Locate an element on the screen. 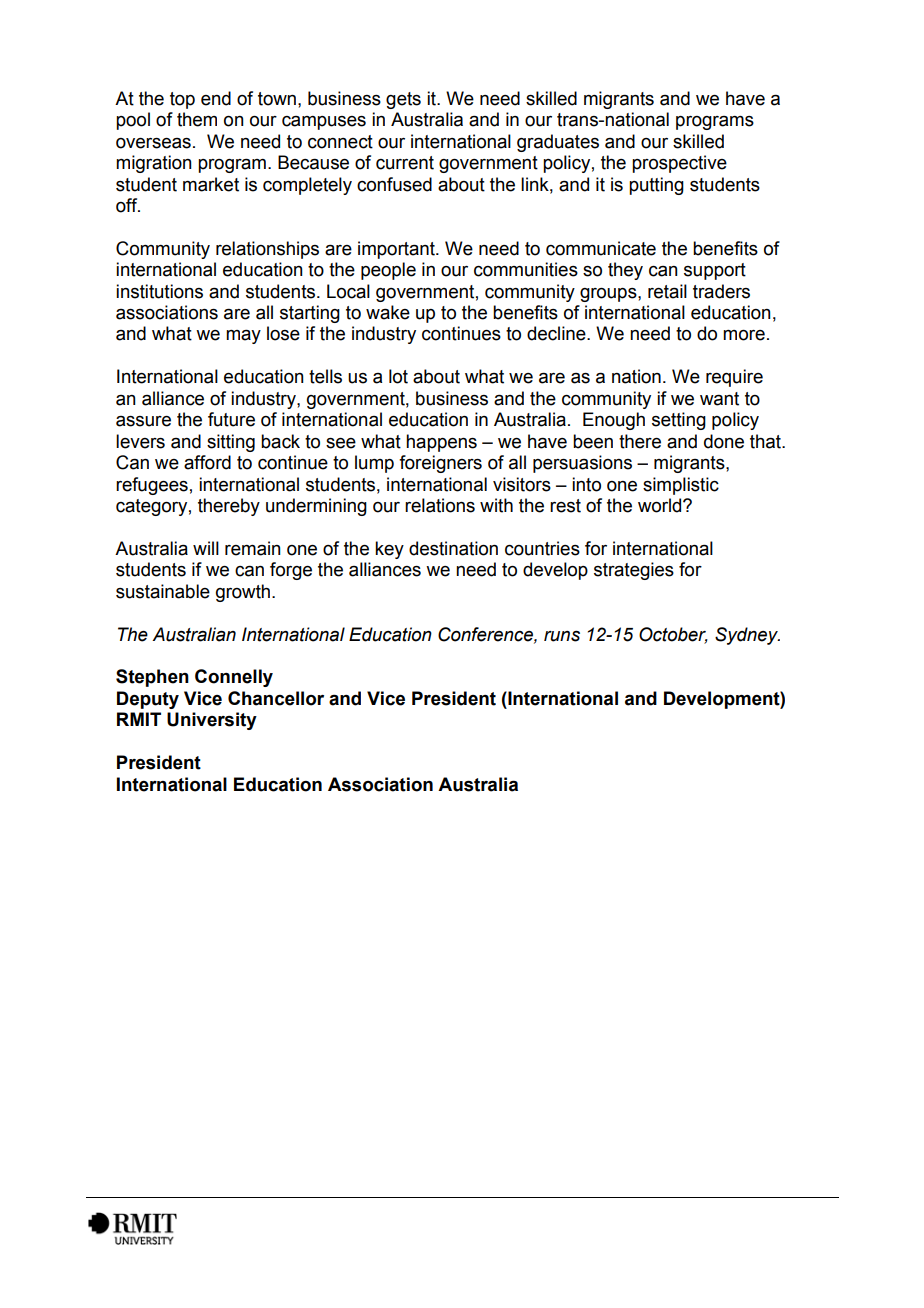 Image resolution: width=924 pixels, height=1308 pixels. them is located at coordinates (197, 119).
